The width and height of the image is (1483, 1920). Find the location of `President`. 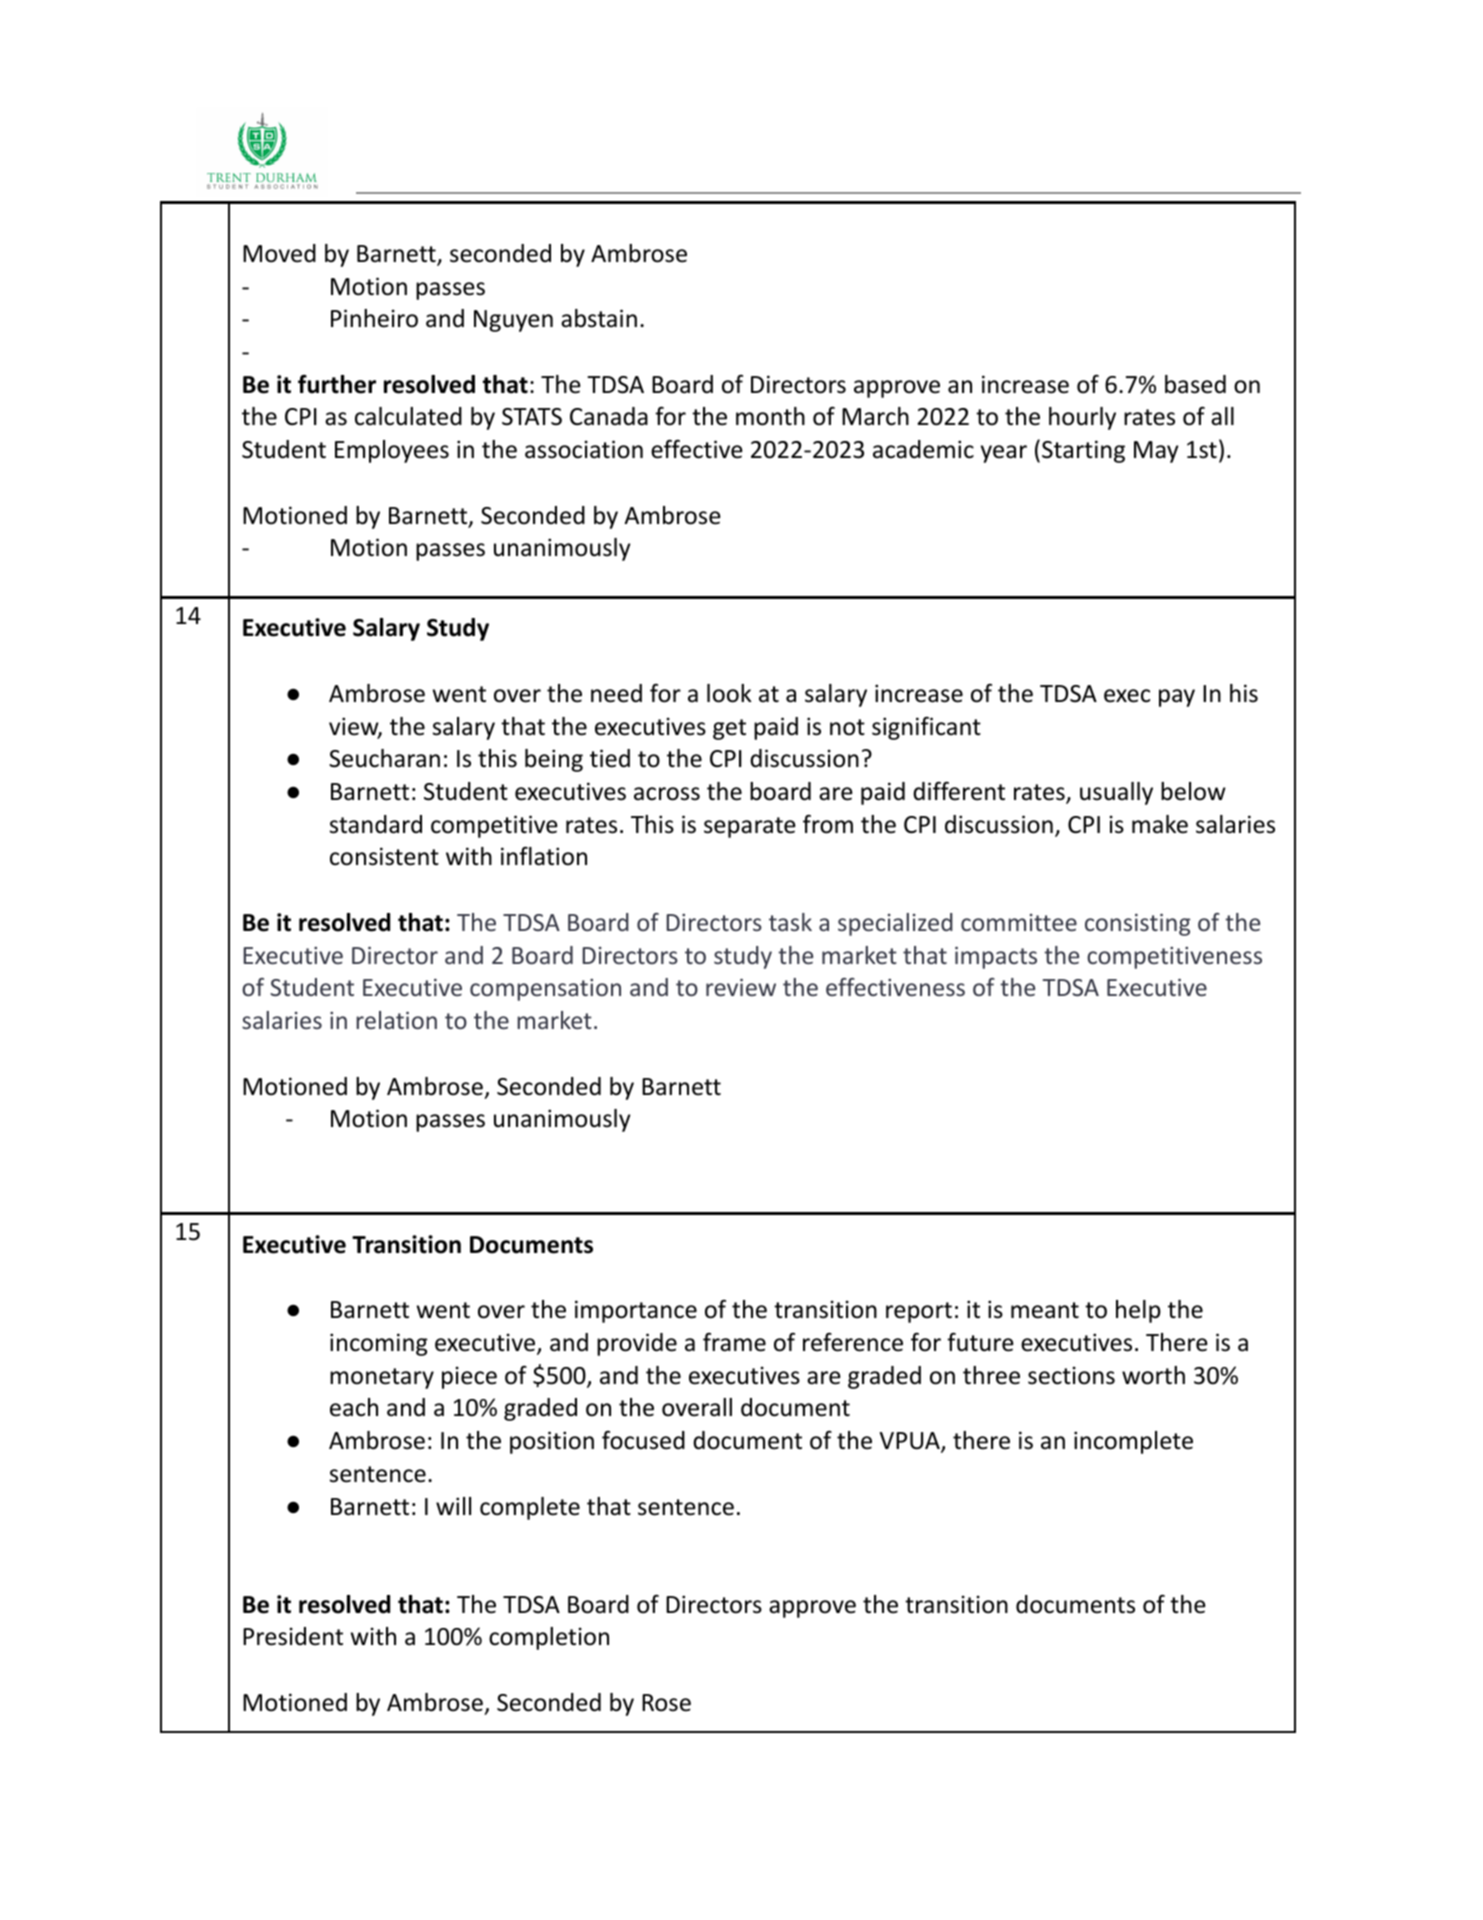

President is located at coordinates (293, 1636).
